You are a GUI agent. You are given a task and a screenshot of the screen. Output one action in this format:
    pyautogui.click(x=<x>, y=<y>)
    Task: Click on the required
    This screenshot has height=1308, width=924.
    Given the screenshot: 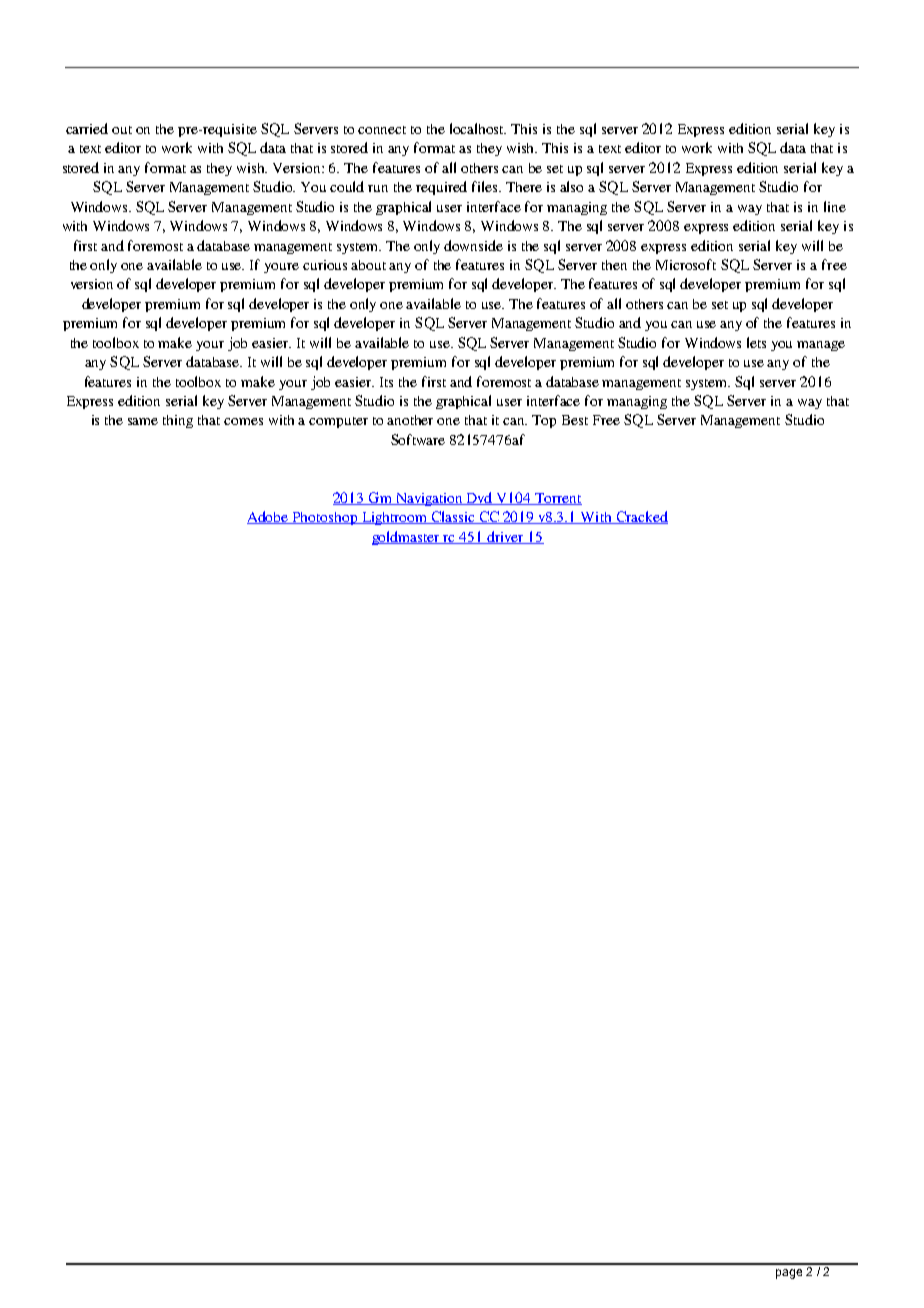 What is the action you would take?
    pyautogui.click(x=441, y=188)
